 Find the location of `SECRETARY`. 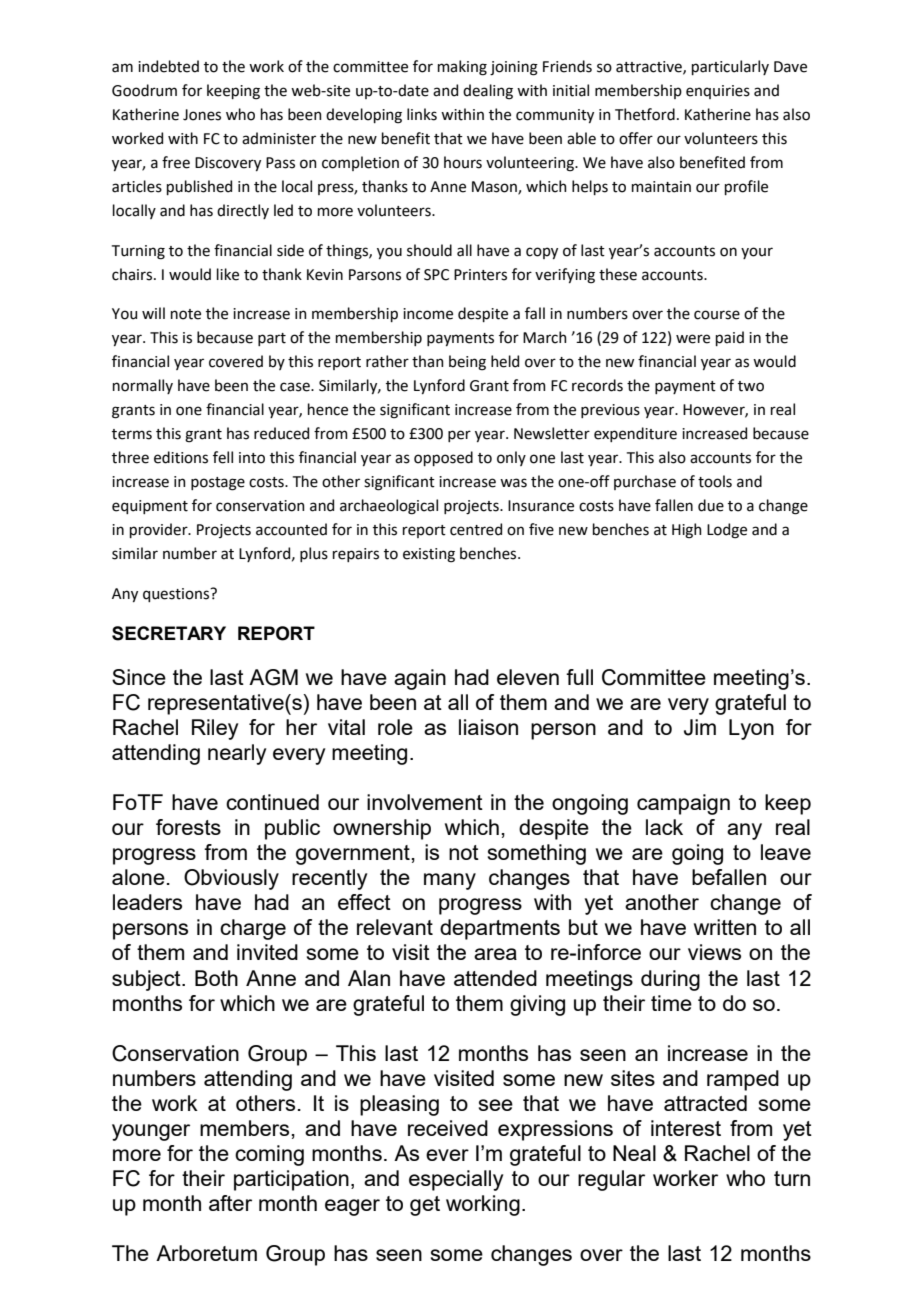

SECRETARY is located at coordinates (169, 633).
